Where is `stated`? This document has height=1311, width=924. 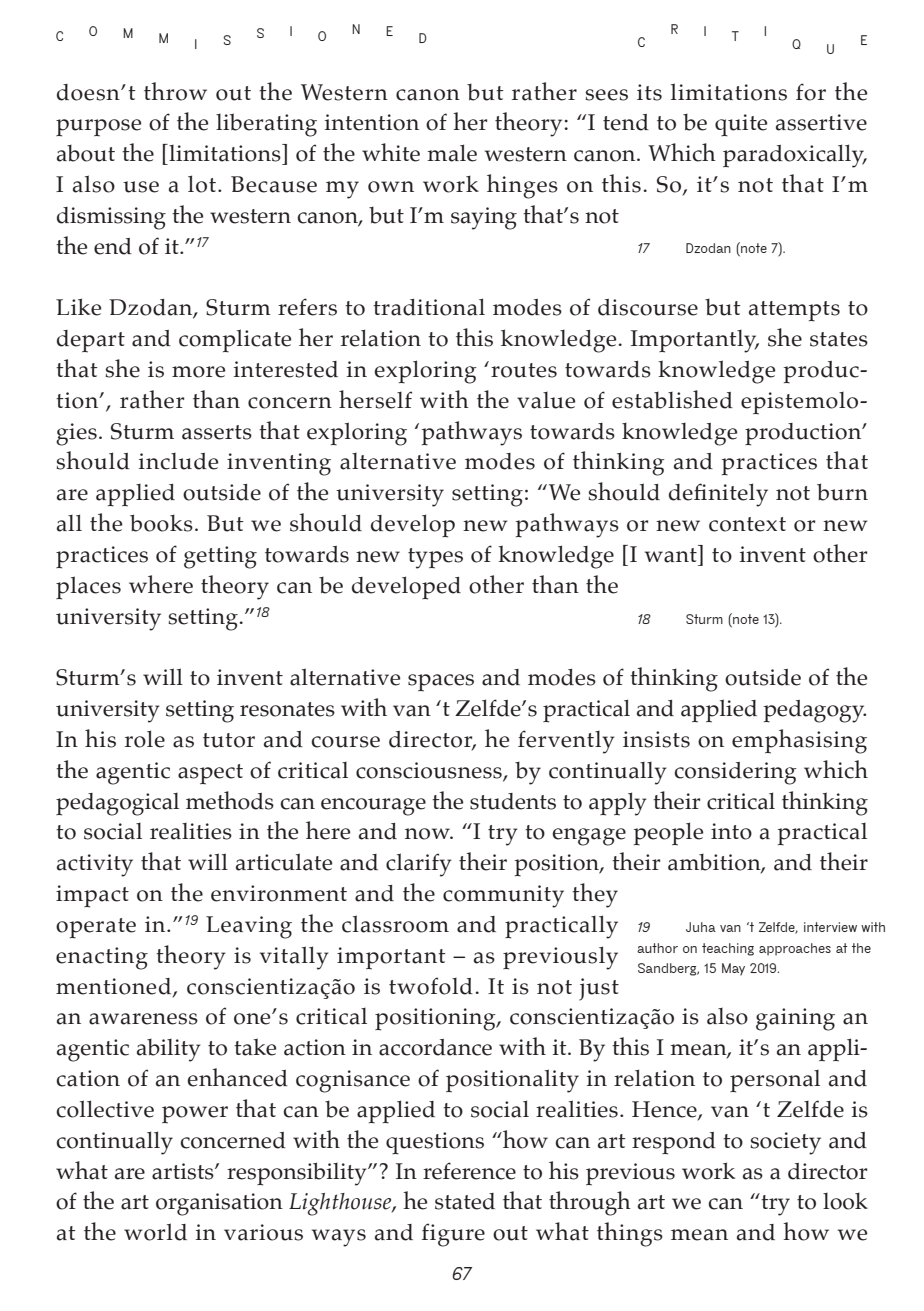
stated is located at coordinates (465, 1201).
